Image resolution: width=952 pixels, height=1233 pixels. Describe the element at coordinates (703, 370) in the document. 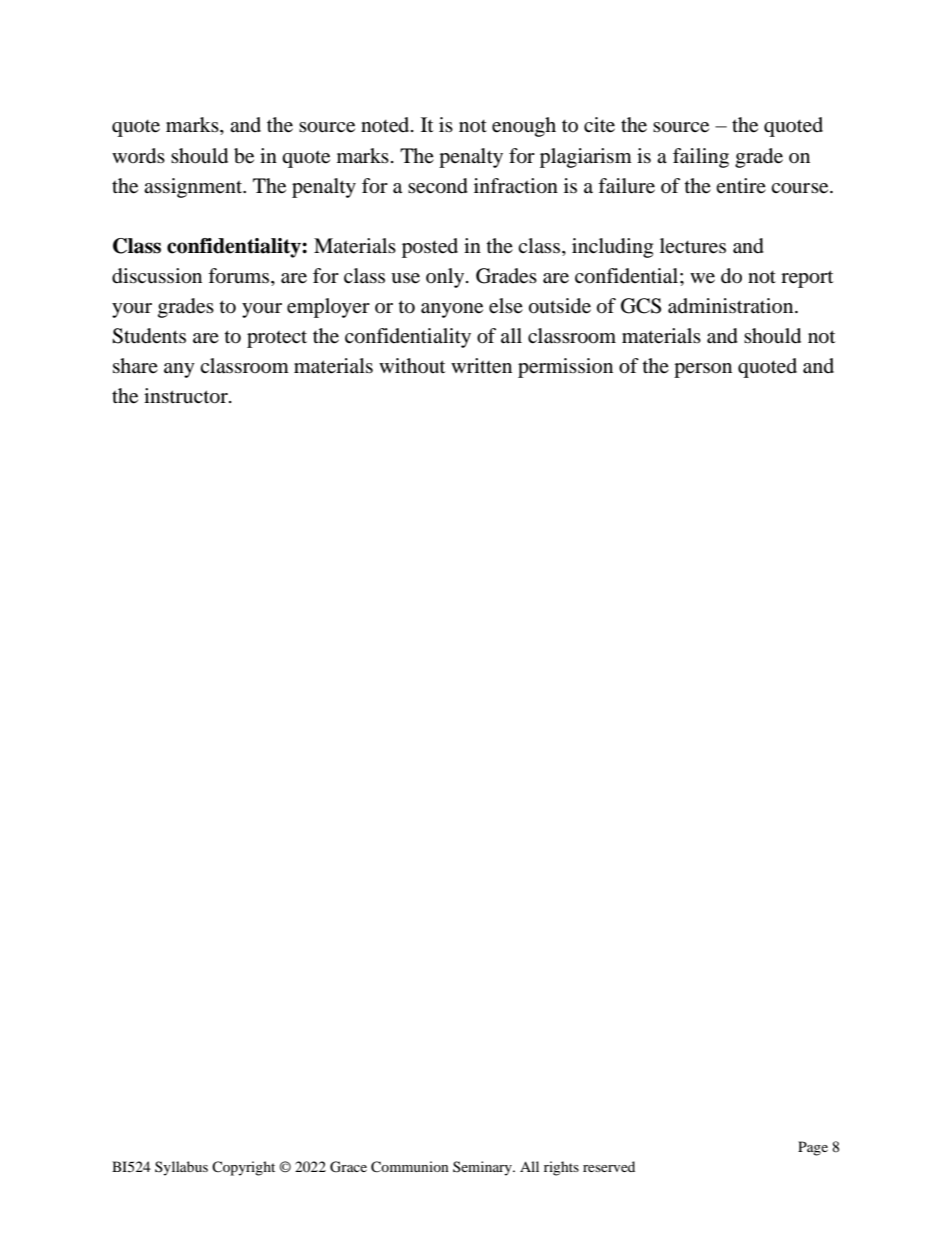

I see `person` at that location.
